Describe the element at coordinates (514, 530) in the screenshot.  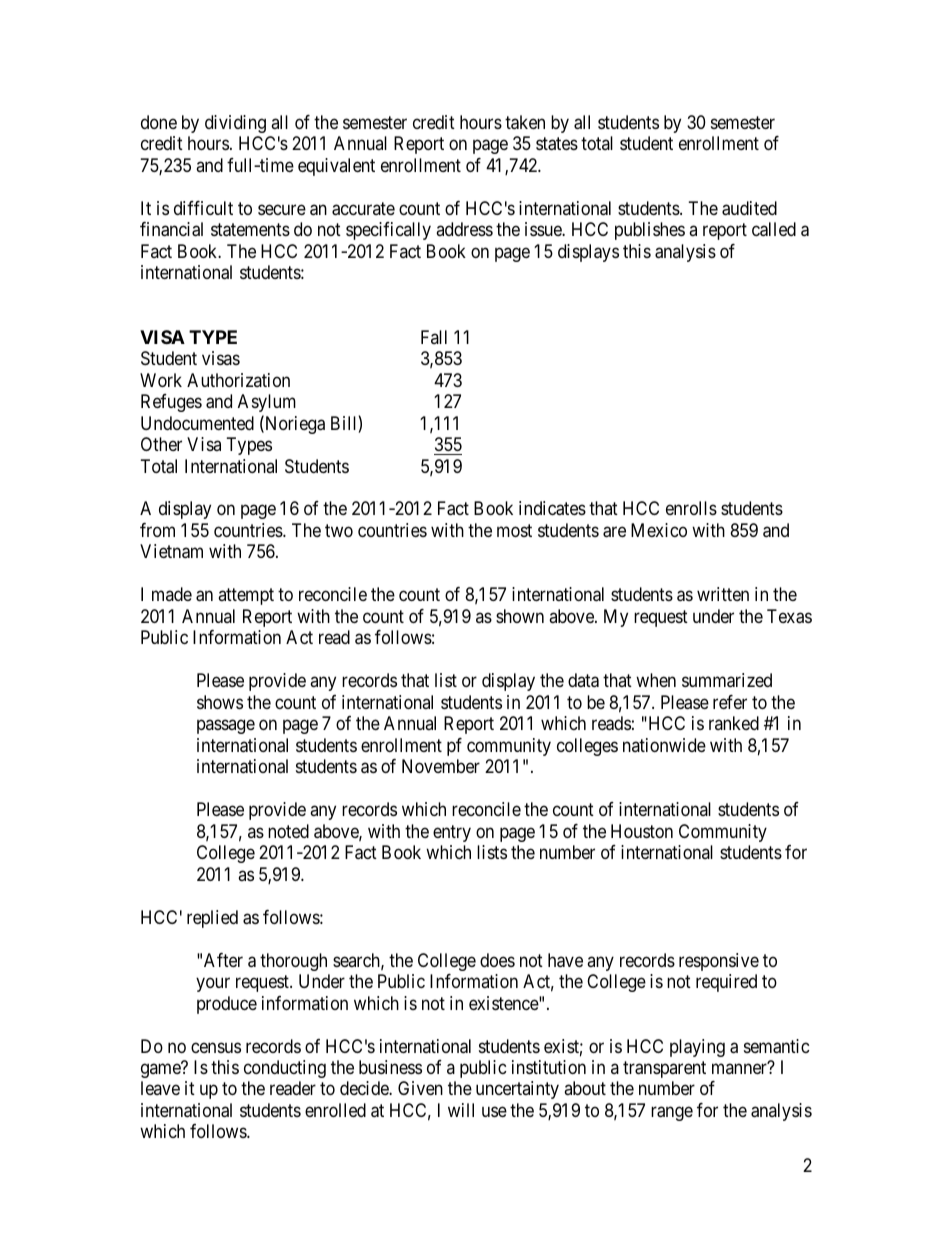
I see `most` at that location.
